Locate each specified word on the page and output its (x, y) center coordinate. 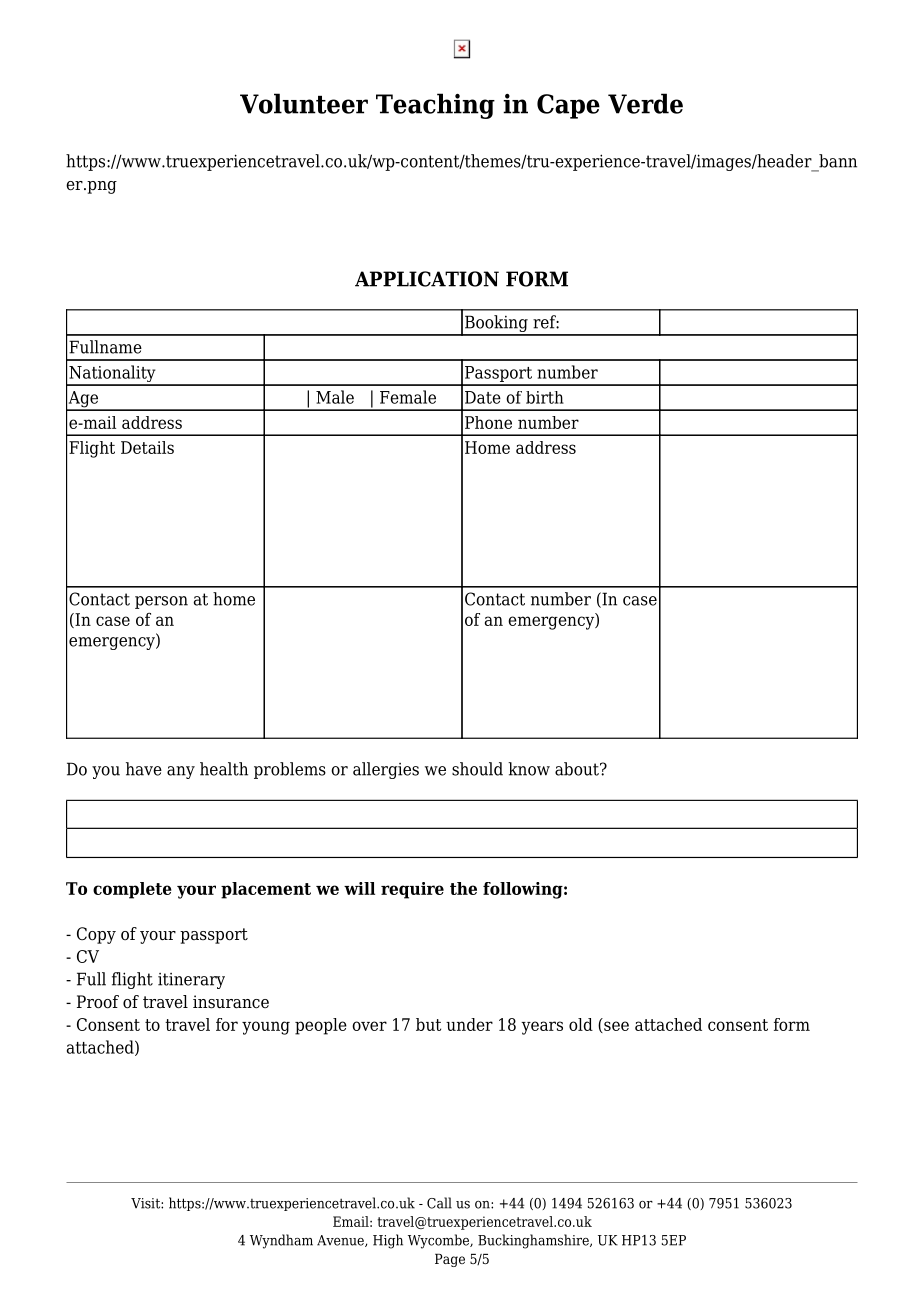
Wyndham (281, 1241)
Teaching (435, 106)
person (161, 602)
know (529, 769)
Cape (568, 106)
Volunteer (304, 103)
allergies (386, 770)
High (388, 1241)
